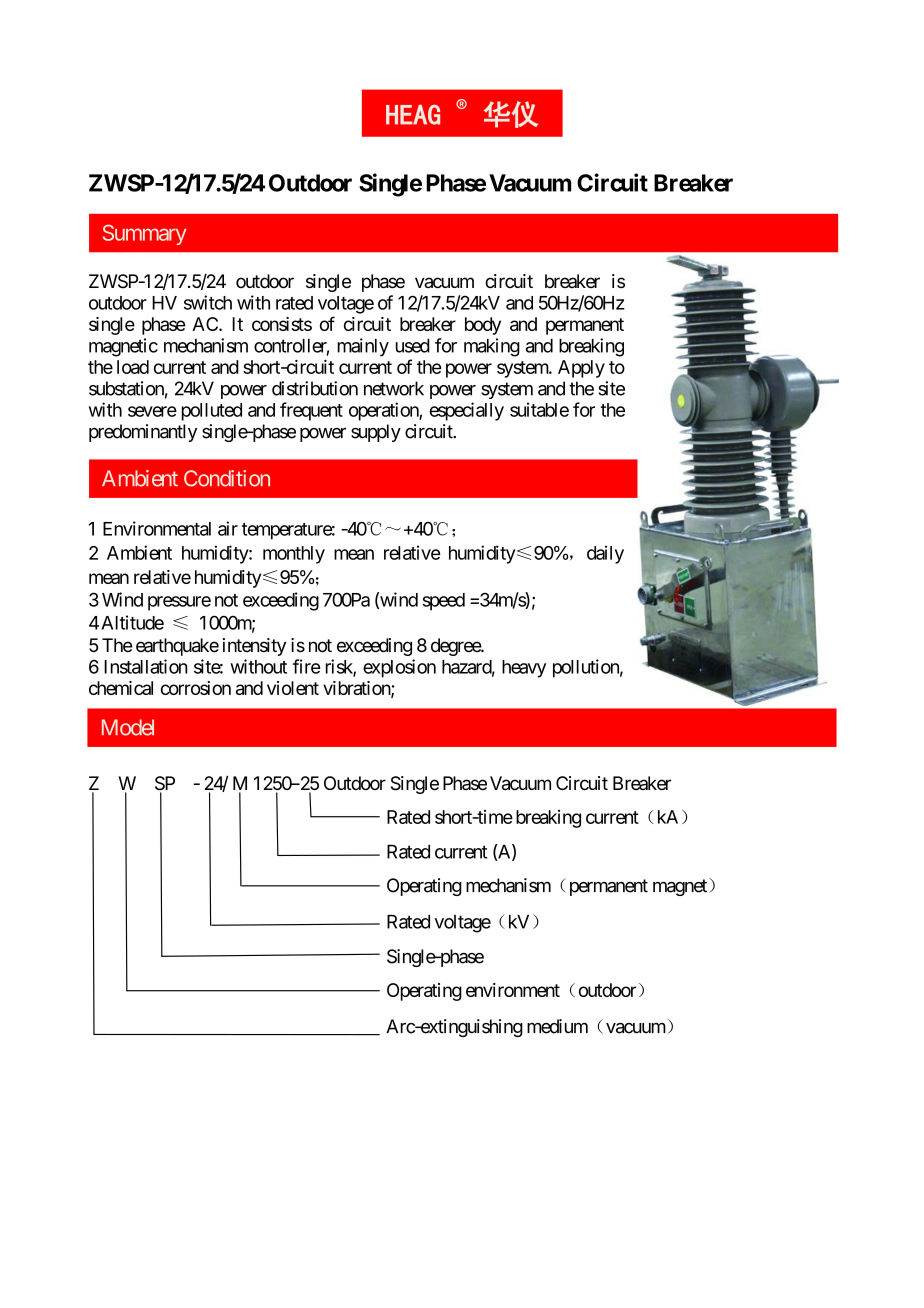 The image size is (924, 1308). What do you see at coordinates (376, 433) in the document?
I see `supply` at bounding box center [376, 433].
